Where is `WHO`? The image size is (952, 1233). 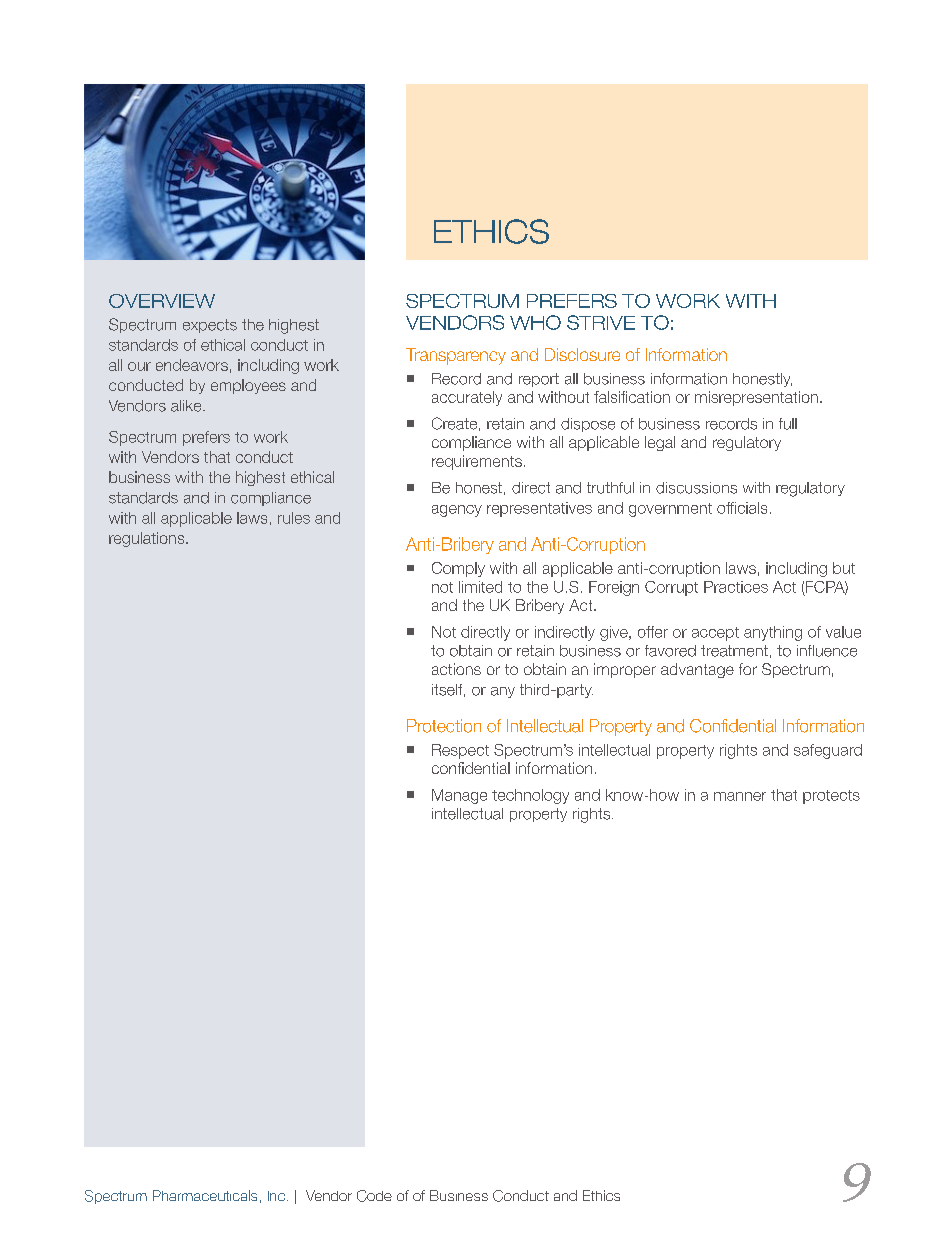 WHO is located at coordinates (535, 322).
